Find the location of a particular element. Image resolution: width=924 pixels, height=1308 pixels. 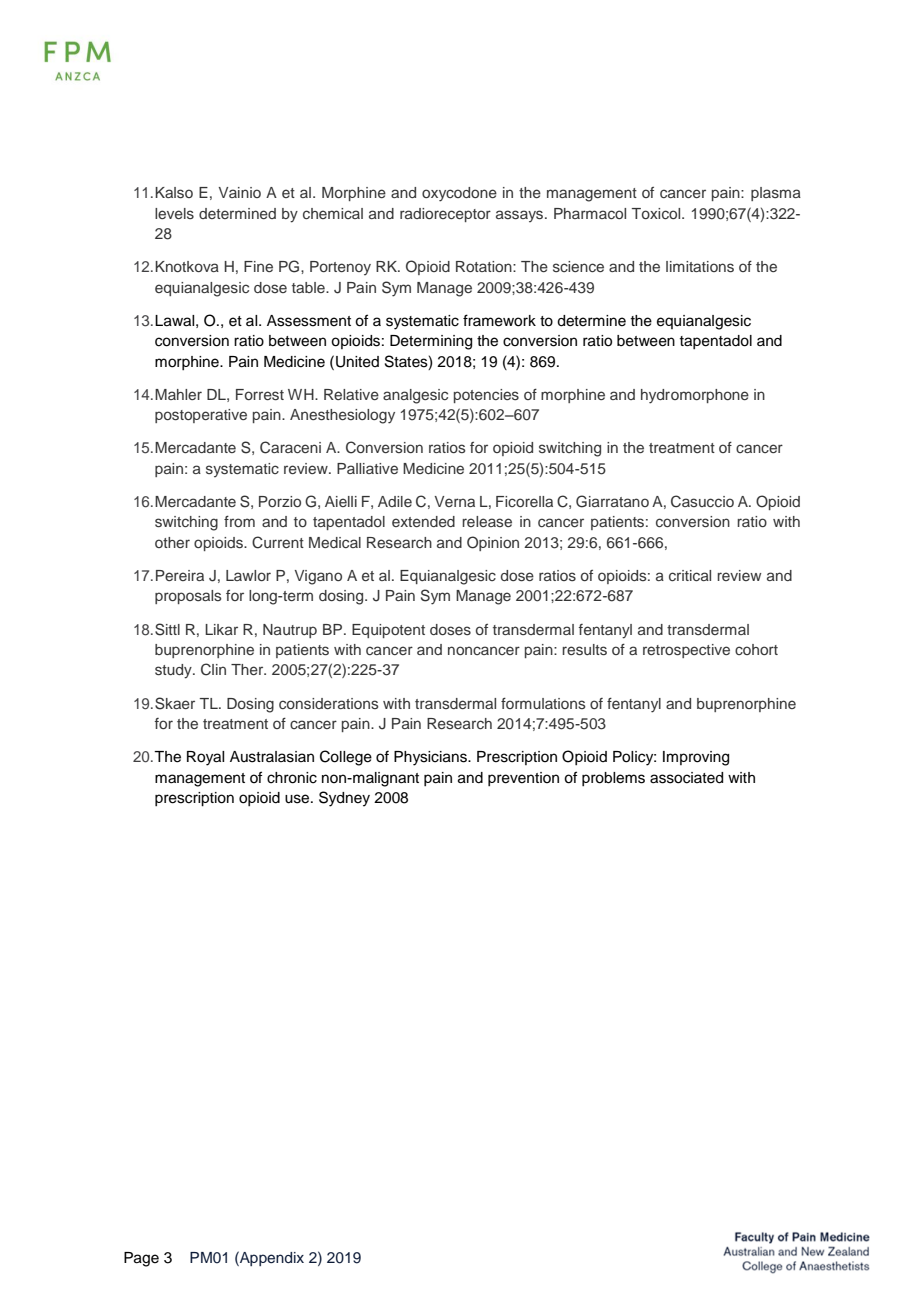

Sydney is located at coordinates (344, 799).
